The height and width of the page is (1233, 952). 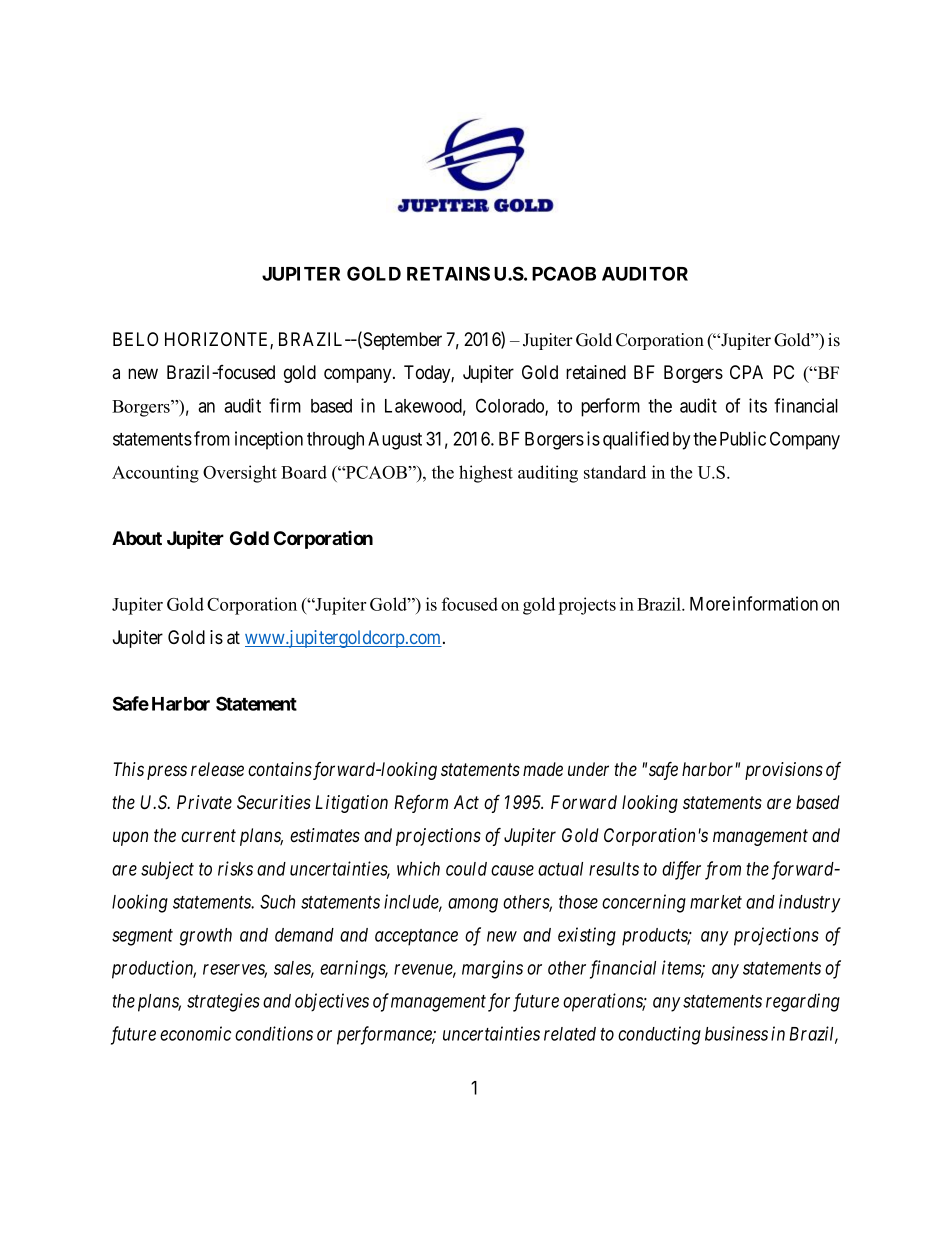 I want to click on CPA, so click(x=746, y=372).
